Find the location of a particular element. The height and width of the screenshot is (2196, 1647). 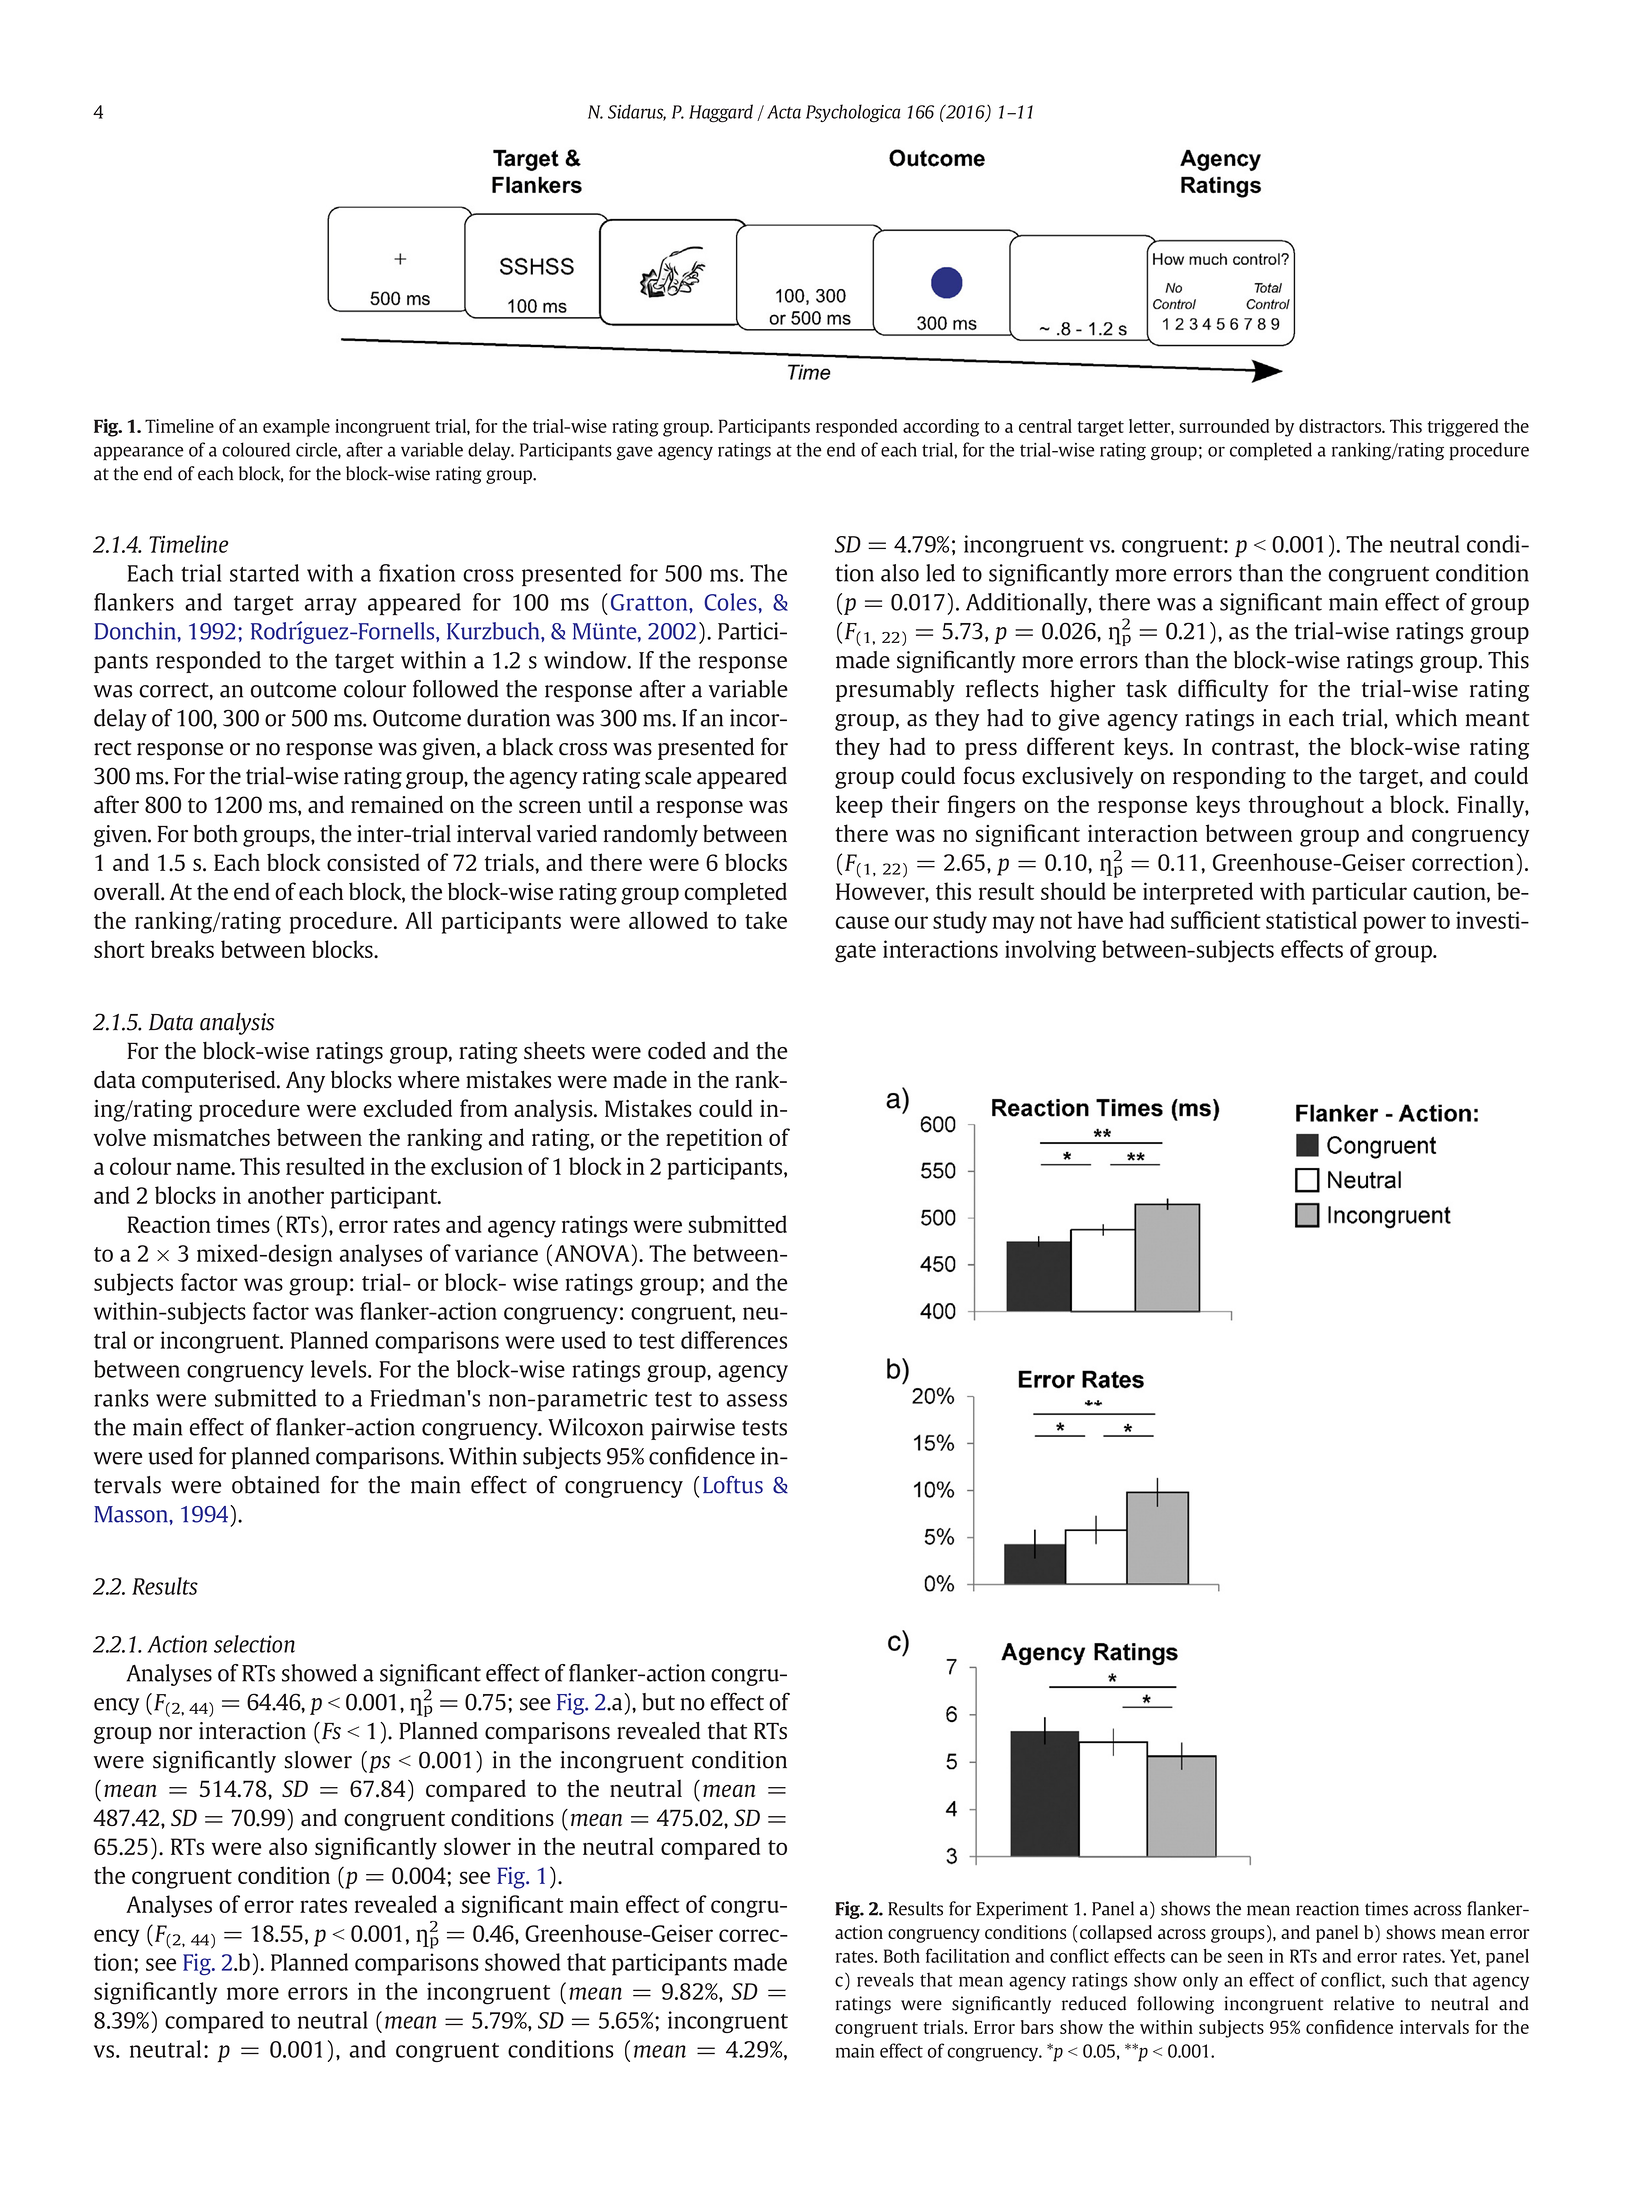

differences is located at coordinates (734, 1340).
